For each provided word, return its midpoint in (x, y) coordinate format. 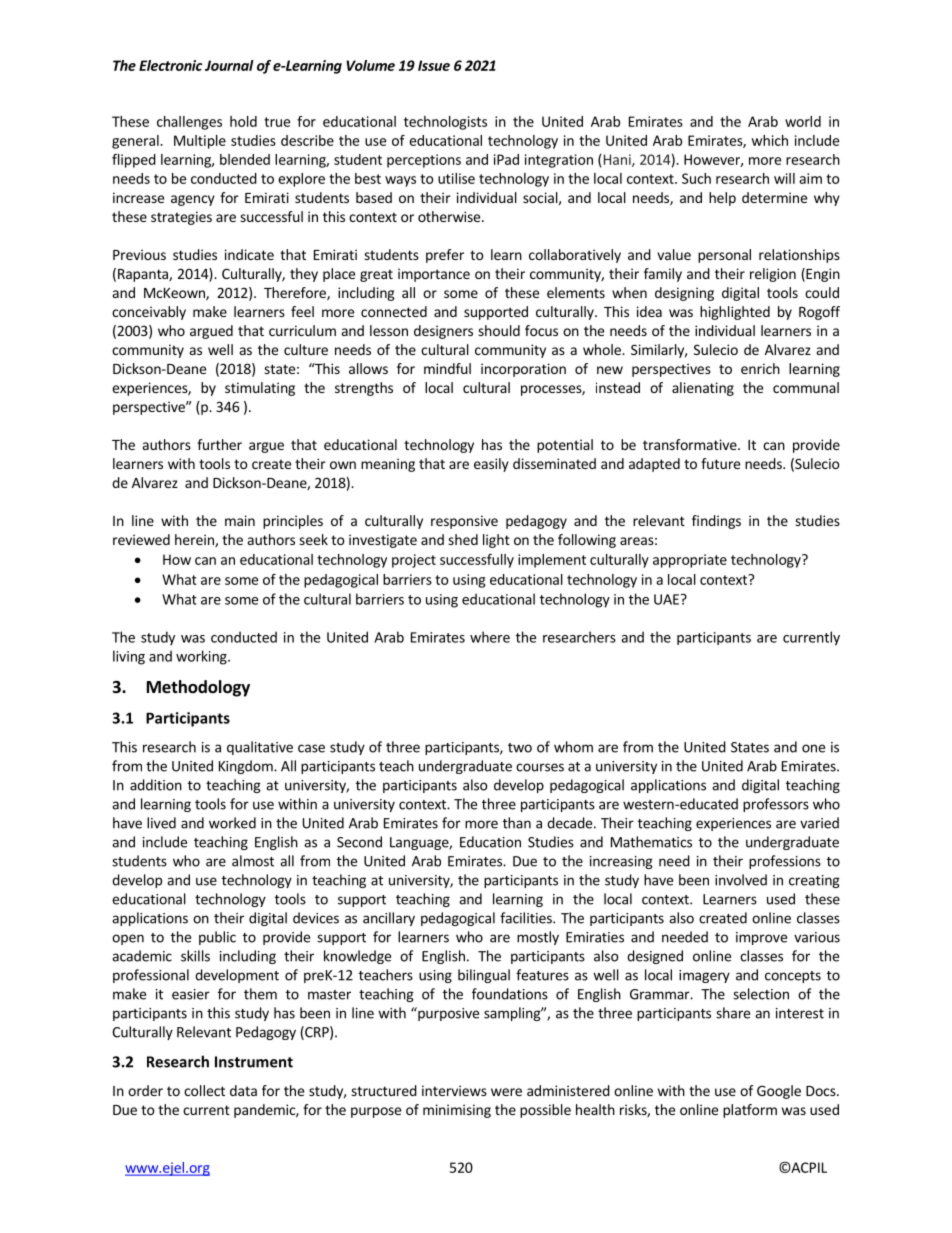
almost (253, 861)
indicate (249, 254)
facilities (527, 918)
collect (204, 1090)
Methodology (198, 688)
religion (773, 275)
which (769, 140)
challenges (189, 123)
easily (491, 465)
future (720, 463)
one (813, 748)
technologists (445, 123)
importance (434, 275)
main (240, 520)
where (490, 637)
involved (741, 880)
